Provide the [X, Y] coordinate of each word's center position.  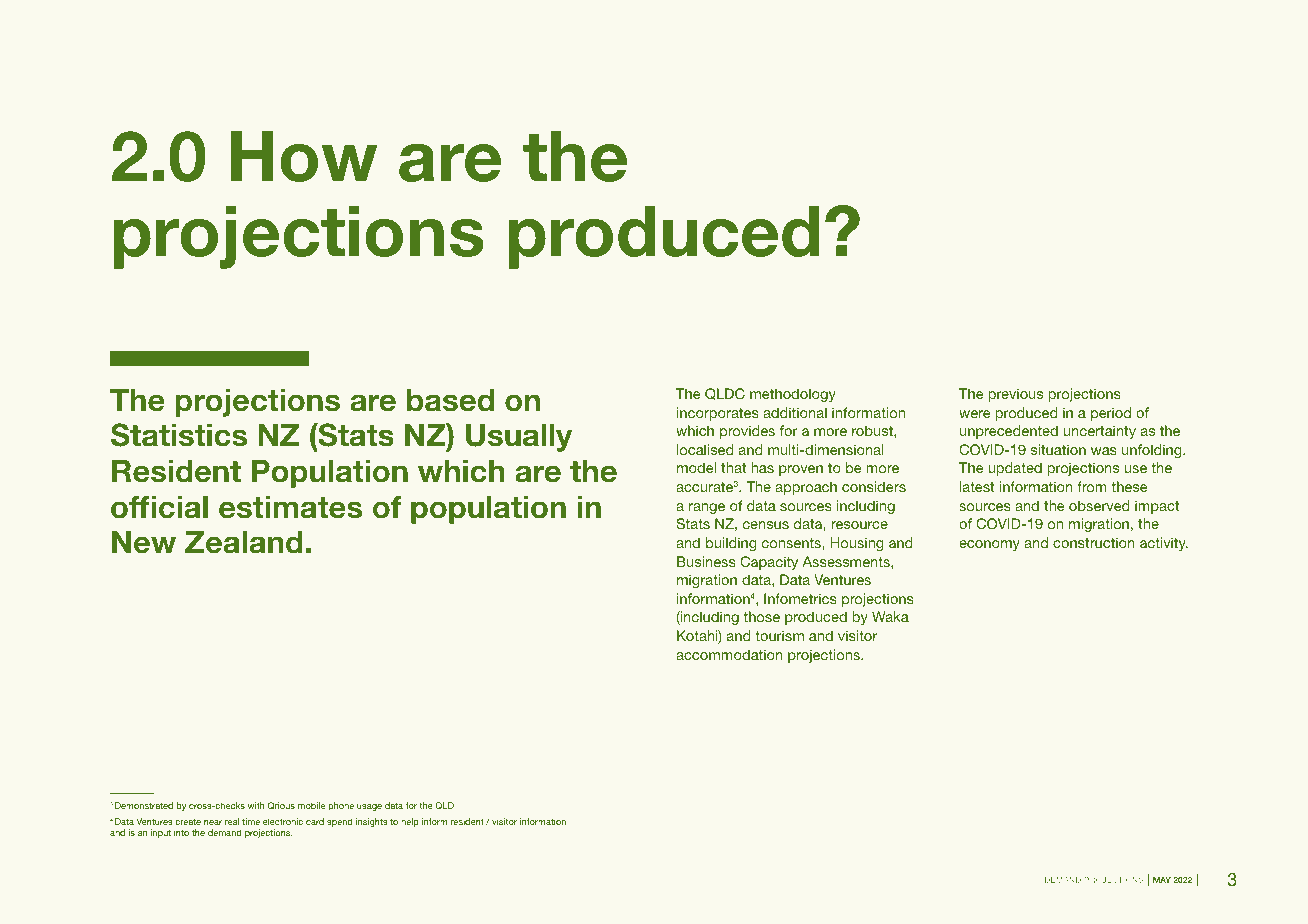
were [974, 414]
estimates [290, 507]
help [410, 822]
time [251, 821]
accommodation [729, 654]
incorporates [718, 414]
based [450, 400]
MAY [1162, 880]
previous [1015, 395]
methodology [793, 395]
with [256, 805]
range [707, 508]
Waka [890, 616]
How [304, 156]
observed [1099, 505]
